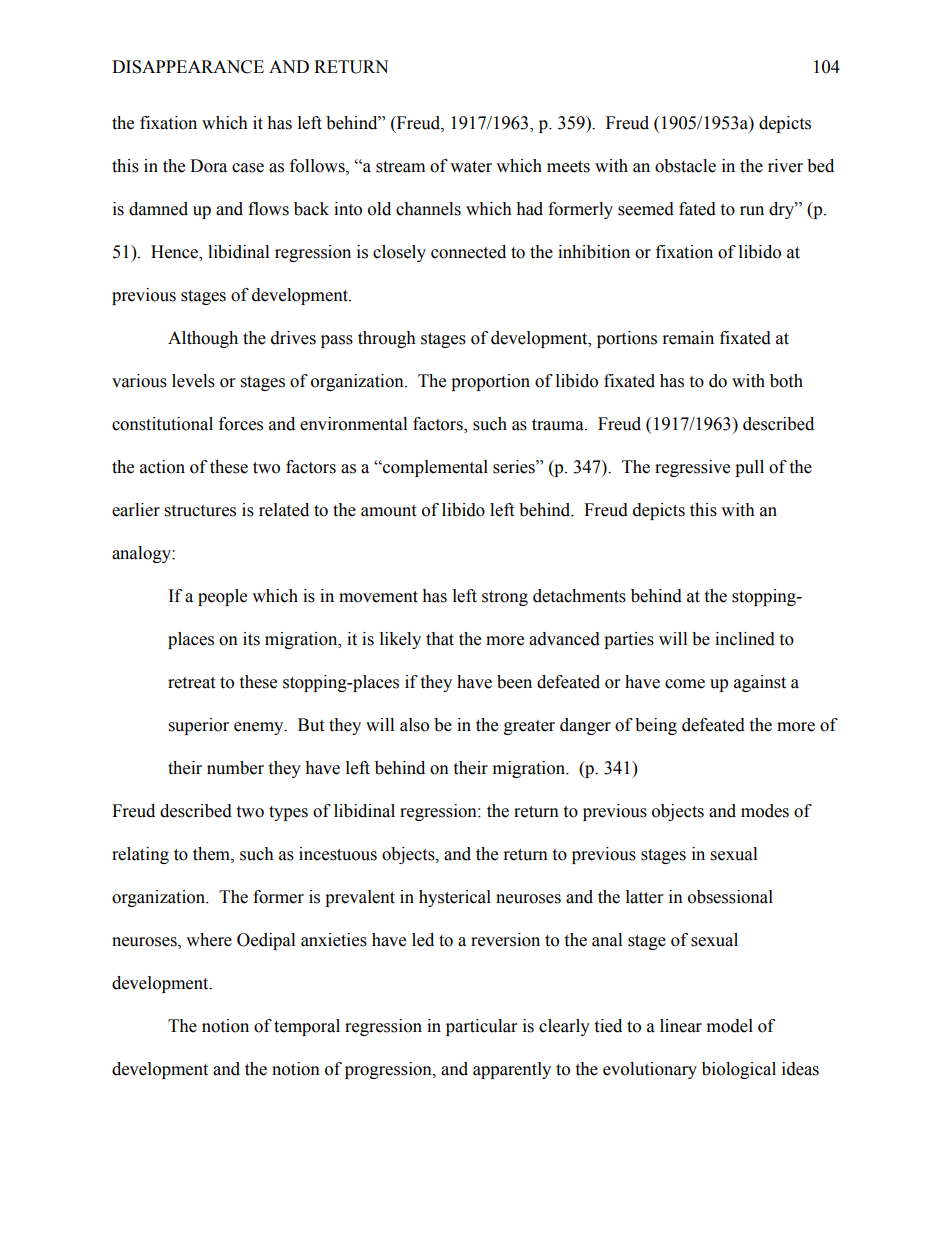 The image size is (952, 1233). Describe the element at coordinates (656, 726) in the screenshot. I see `being` at that location.
